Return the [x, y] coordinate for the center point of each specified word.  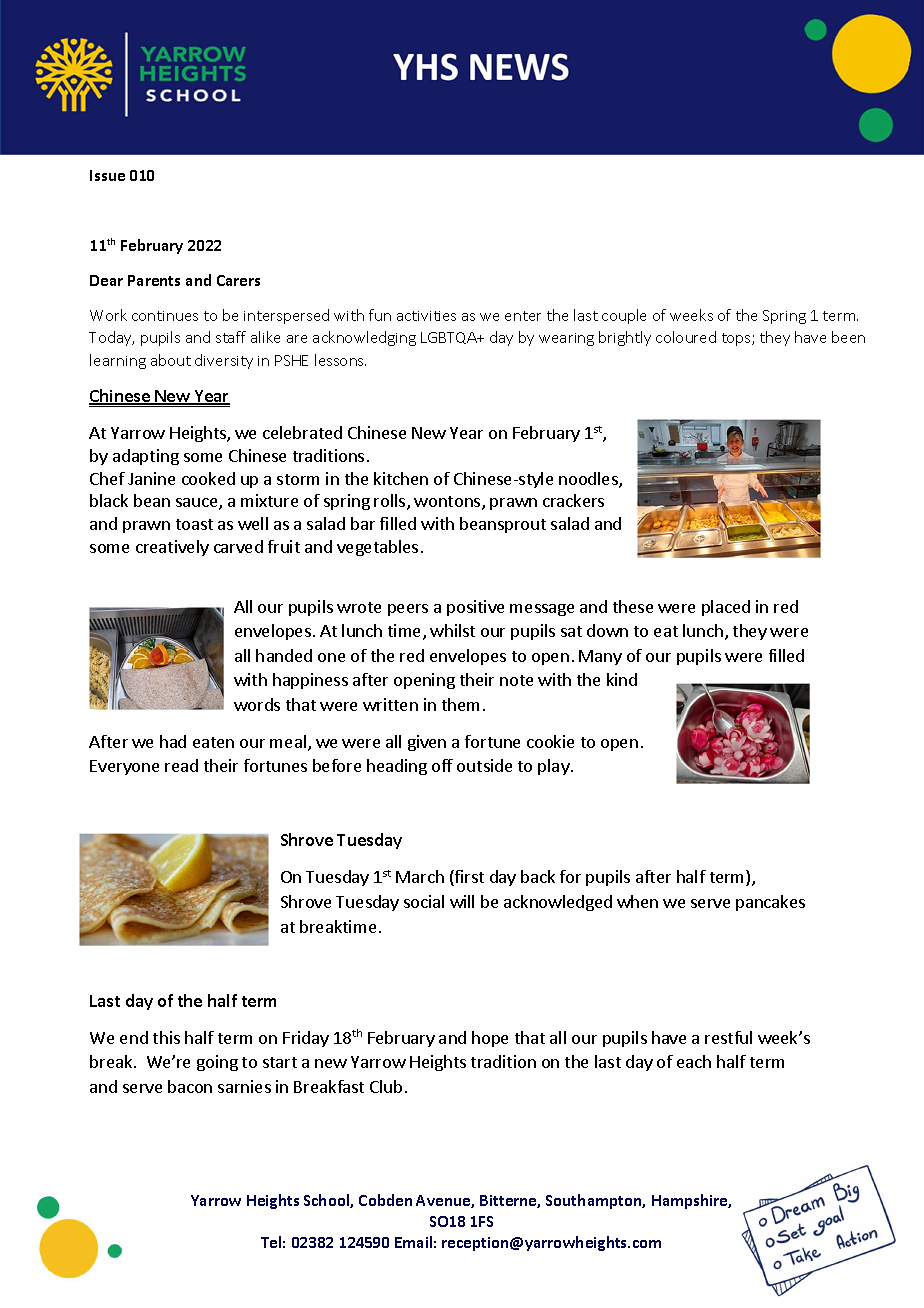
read [181, 765]
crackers [573, 500]
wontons [448, 503]
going [217, 1063]
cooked [208, 478]
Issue [107, 175]
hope [490, 1039]
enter [523, 316]
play [555, 767]
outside [484, 765]
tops [737, 339]
